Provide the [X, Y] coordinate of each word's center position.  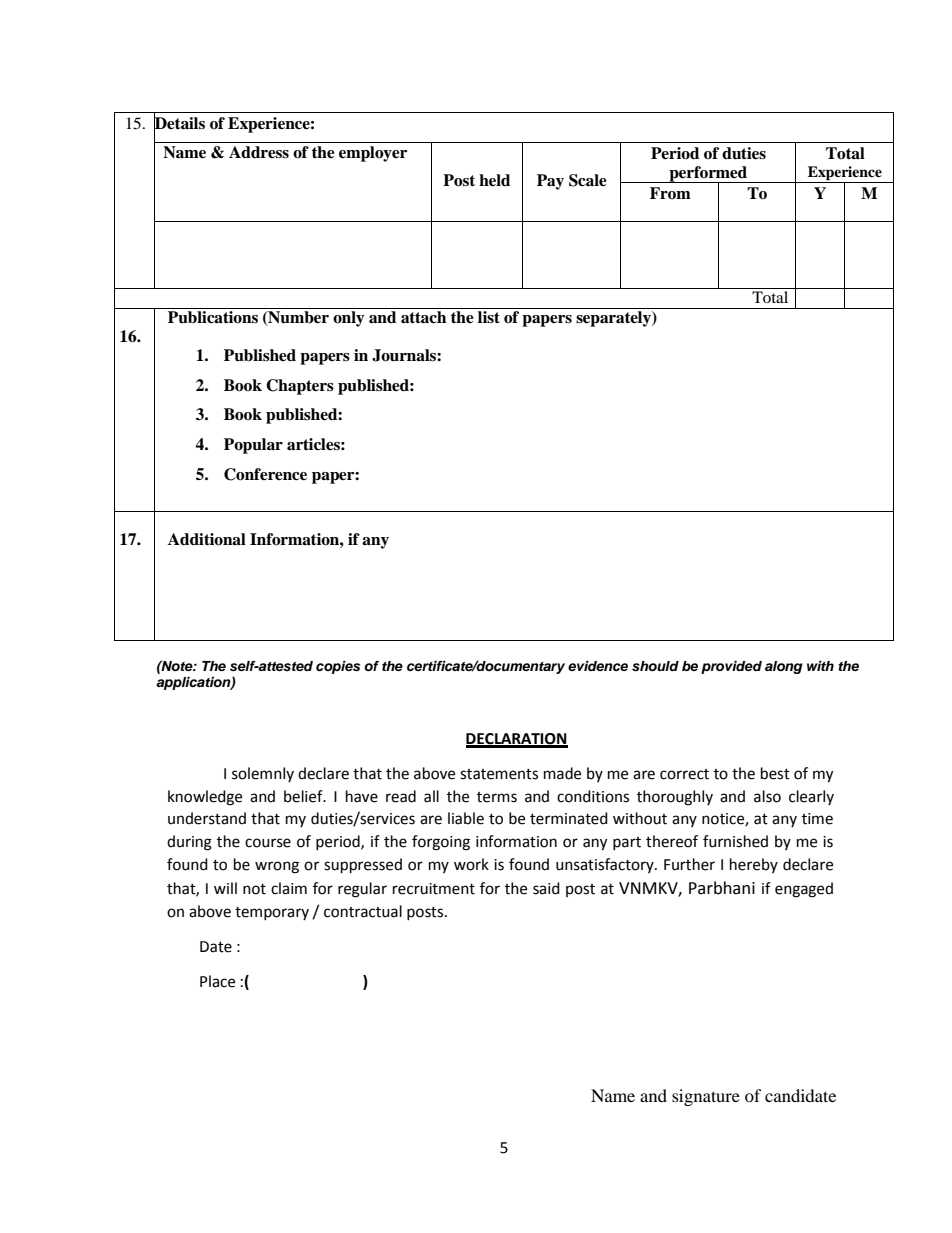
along [784, 667]
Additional [207, 539]
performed [708, 175]
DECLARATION [517, 740]
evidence [598, 666]
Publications [213, 317]
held [494, 180]
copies [338, 667]
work [471, 864]
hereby [754, 865]
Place [217, 981]
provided [731, 667]
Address [259, 152]
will [225, 888]
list [489, 317]
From [670, 193]
